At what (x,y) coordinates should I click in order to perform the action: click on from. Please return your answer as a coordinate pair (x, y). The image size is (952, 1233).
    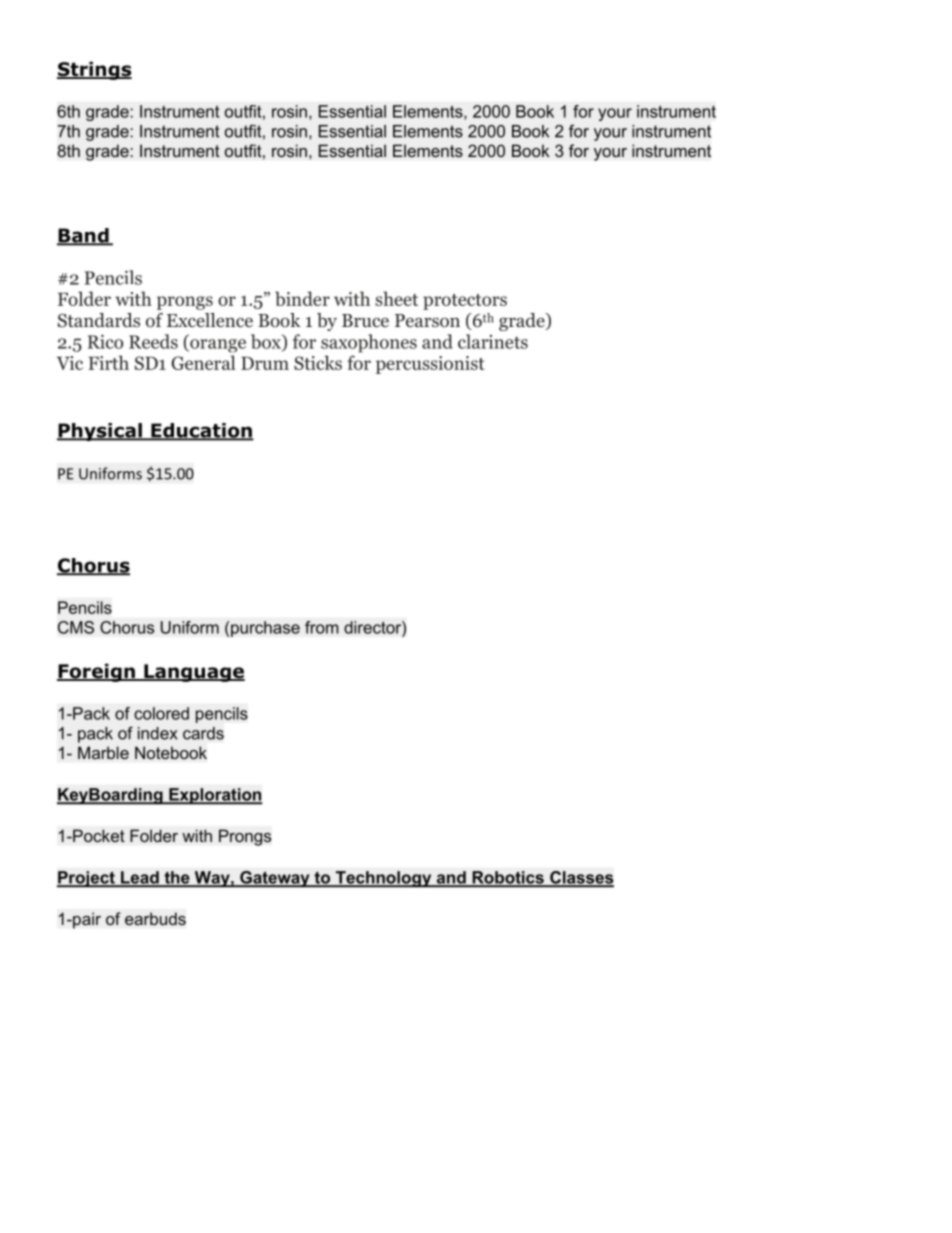
    Looking at the image, I should click on (322, 627).
